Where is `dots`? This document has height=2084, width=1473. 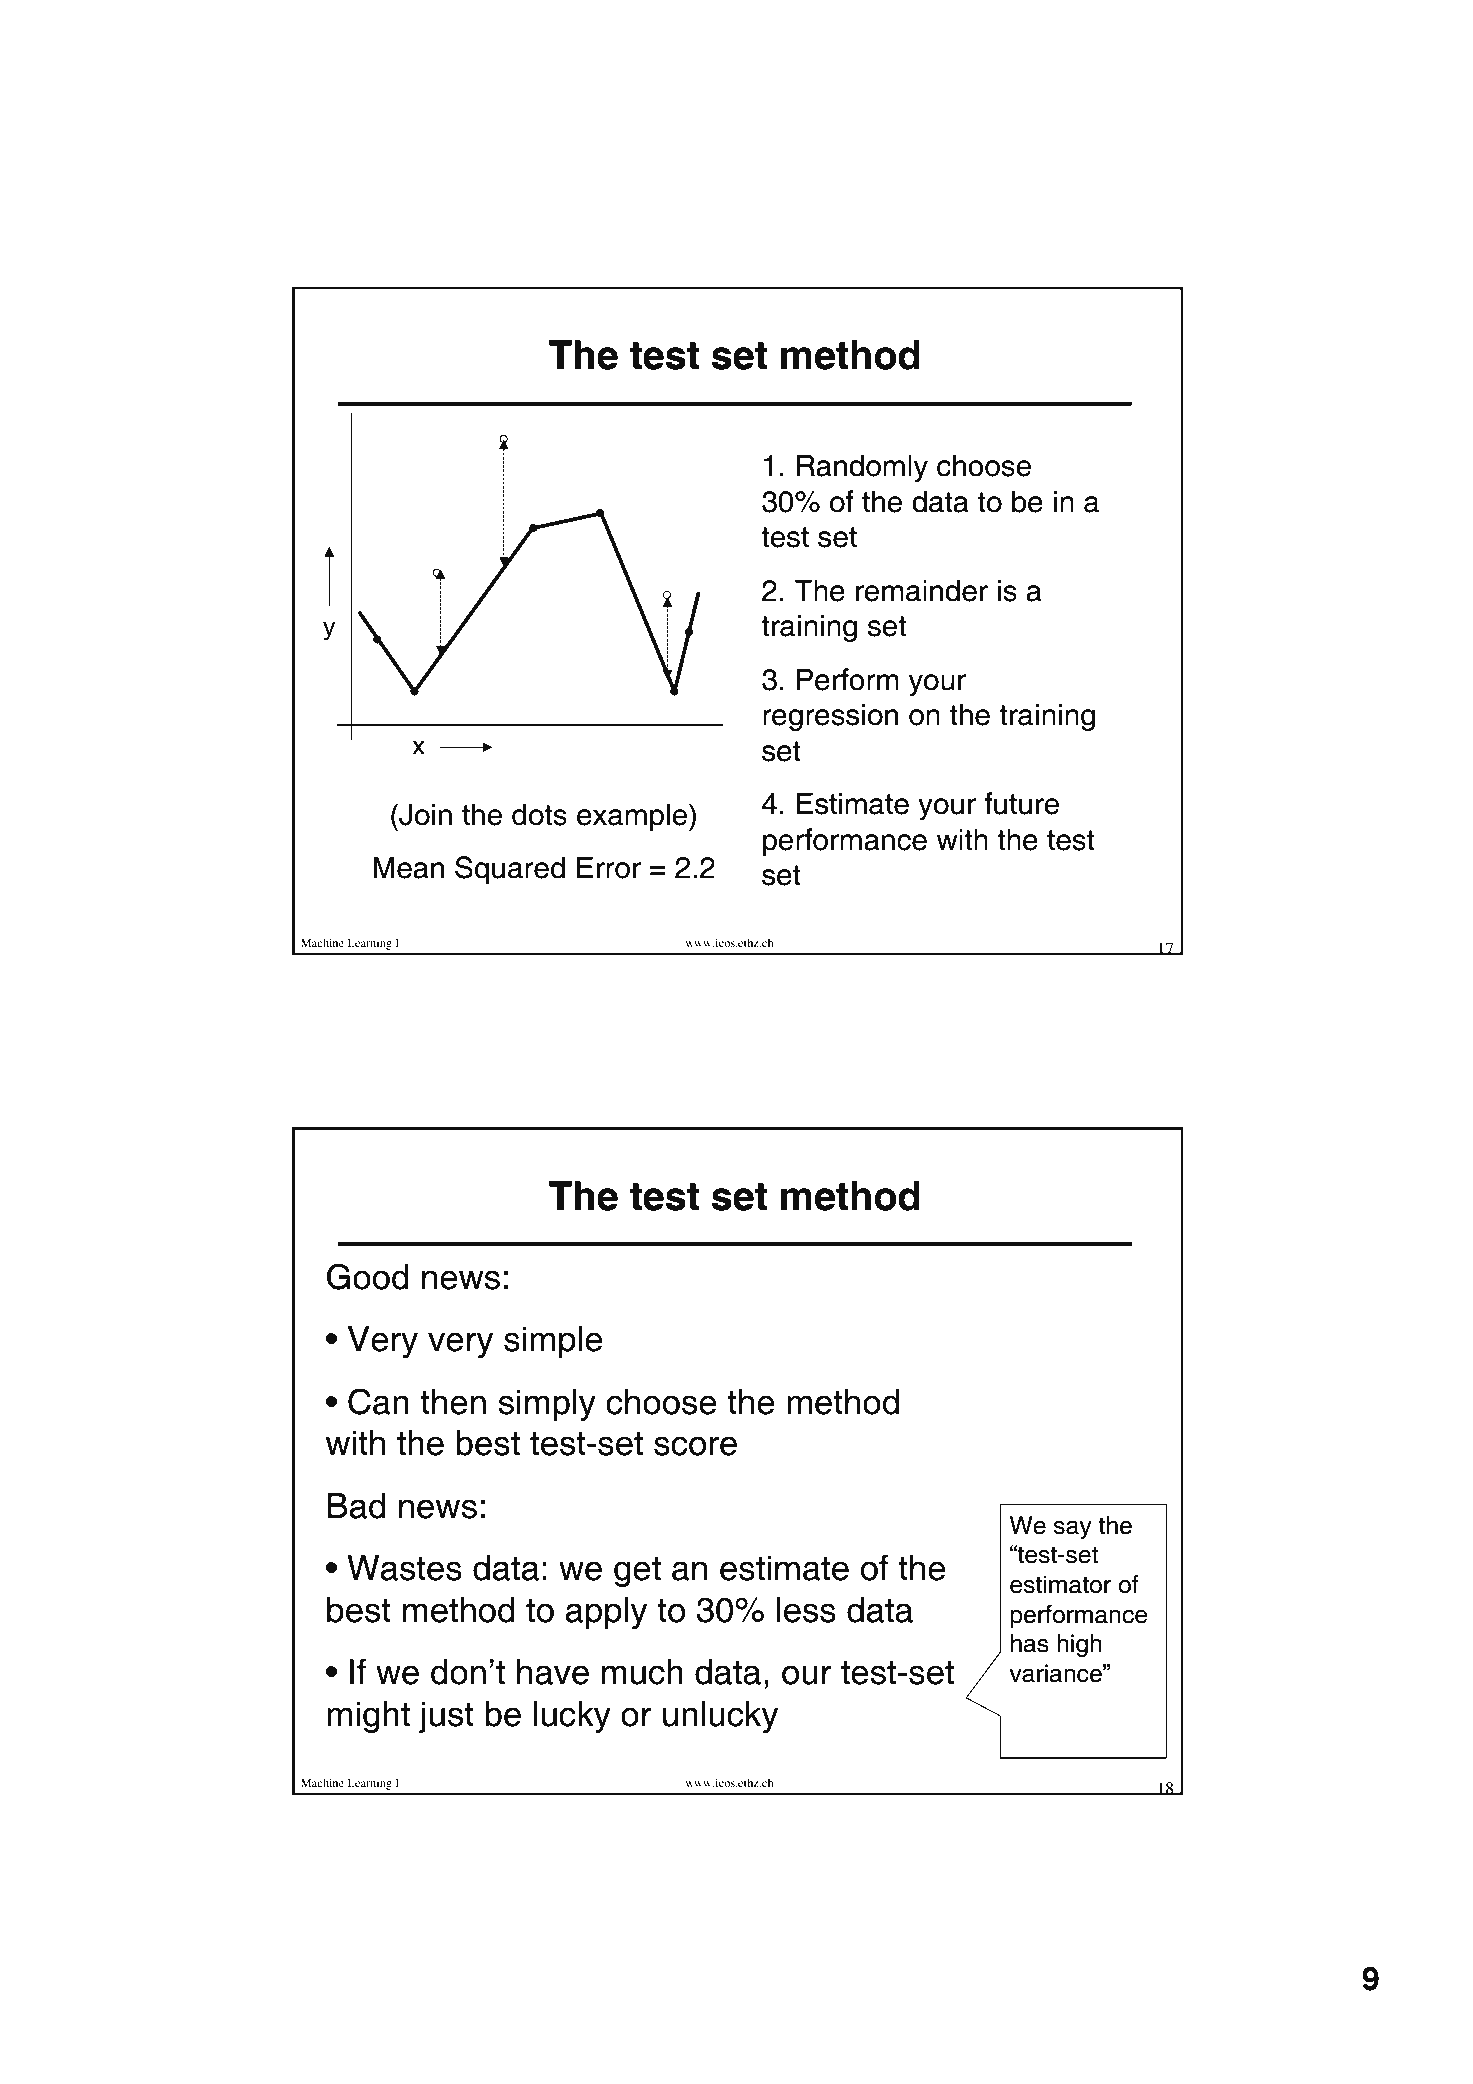
dots is located at coordinates (539, 814).
